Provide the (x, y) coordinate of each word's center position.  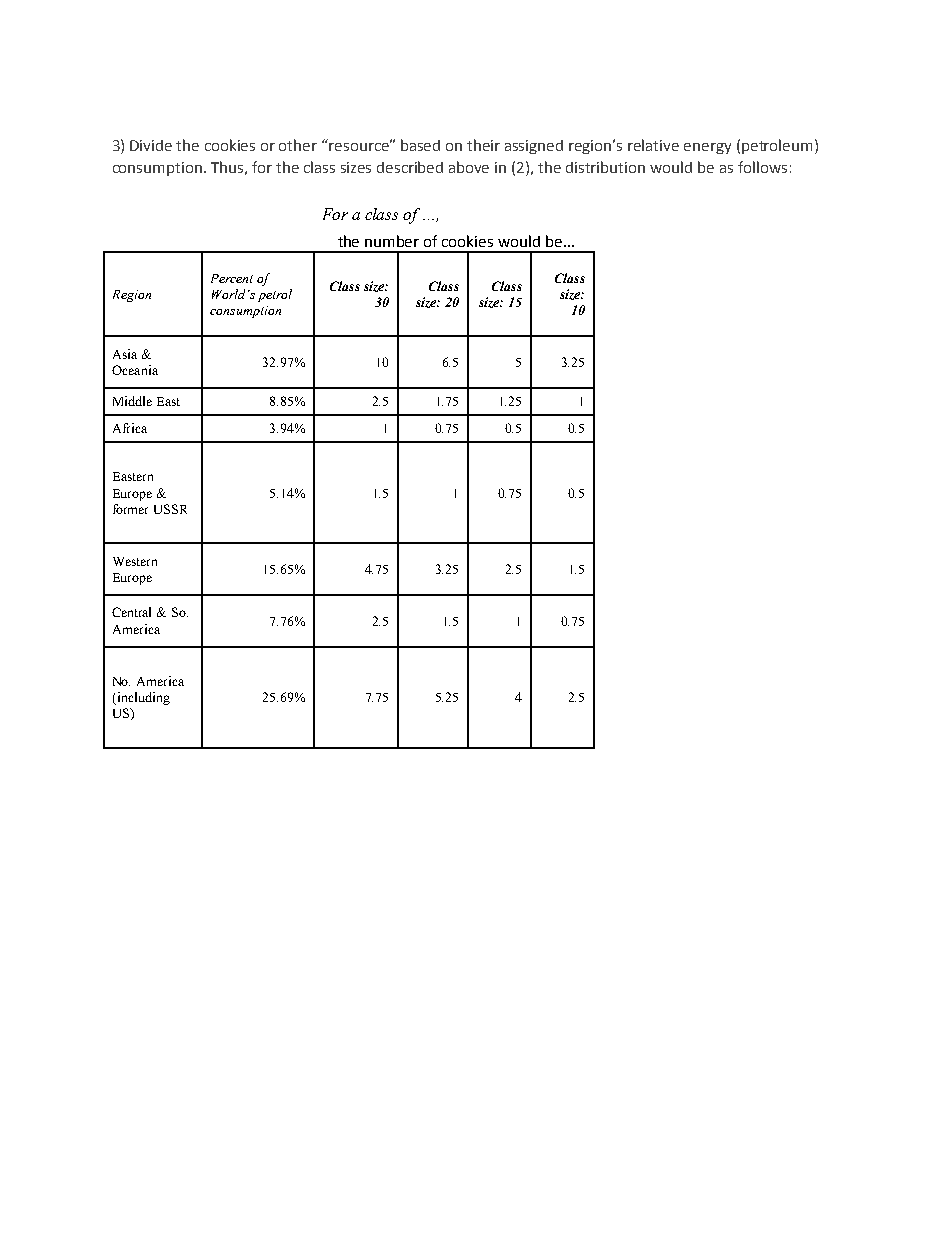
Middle (132, 401)
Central (131, 612)
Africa (130, 428)
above (469, 167)
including (142, 698)
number (392, 241)
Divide (151, 145)
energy (707, 148)
